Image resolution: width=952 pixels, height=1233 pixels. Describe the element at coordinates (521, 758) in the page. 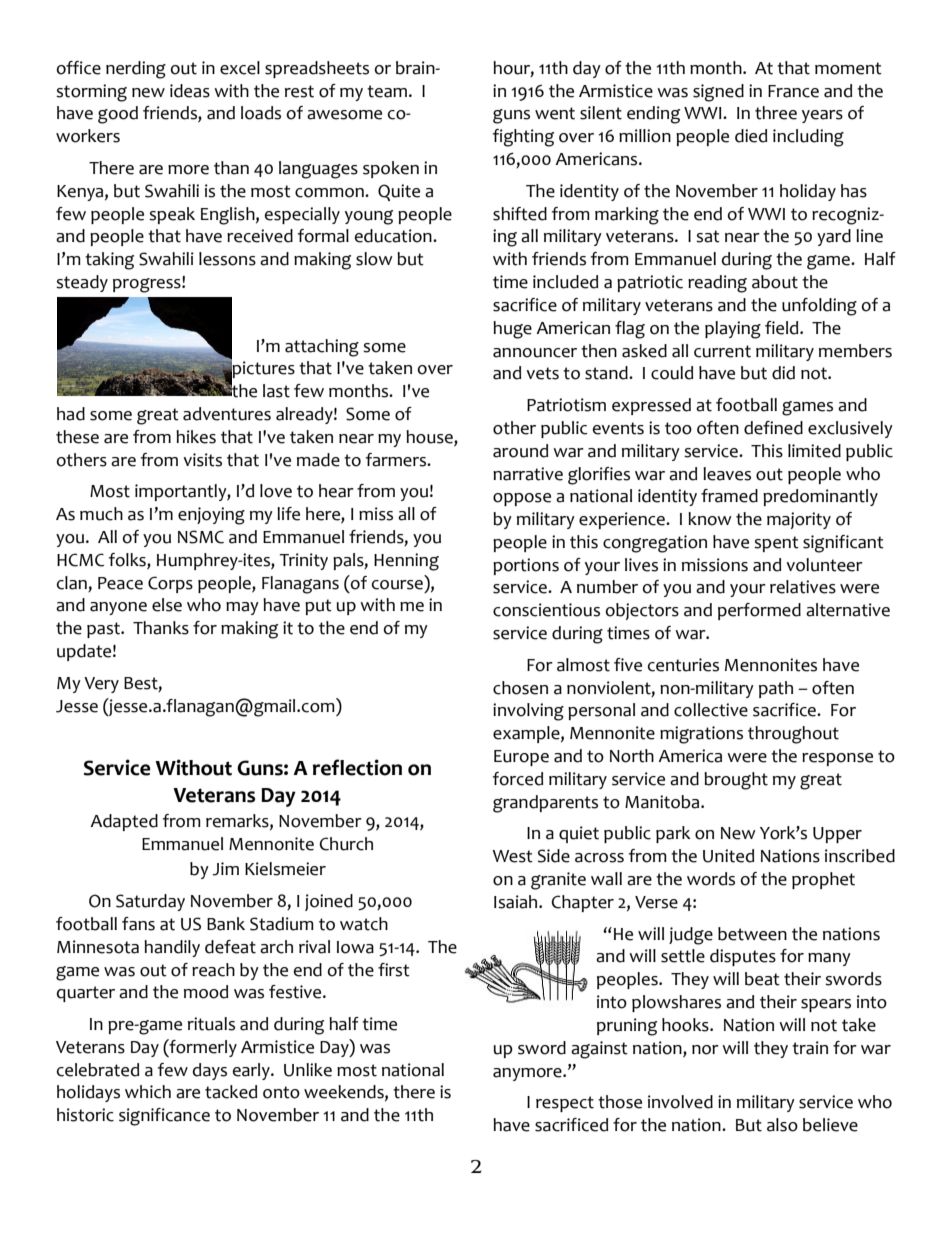

I see `Europe` at that location.
